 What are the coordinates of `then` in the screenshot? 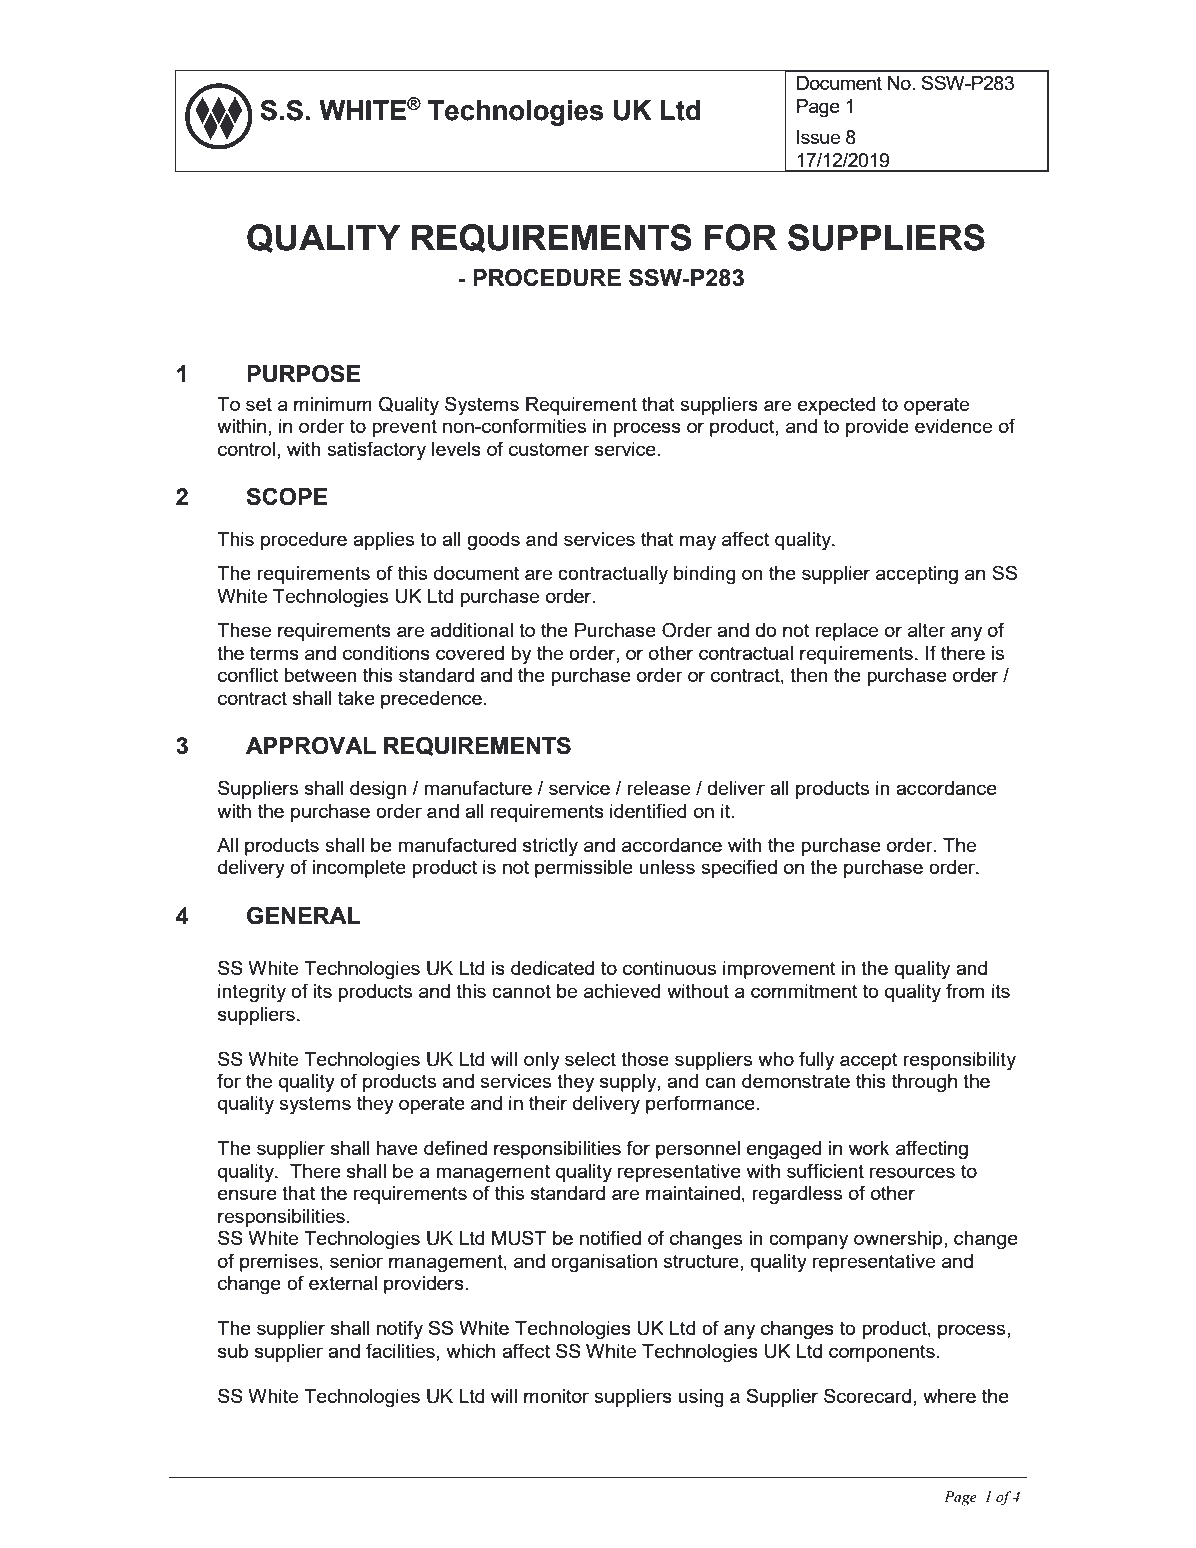 It's located at (809, 675).
